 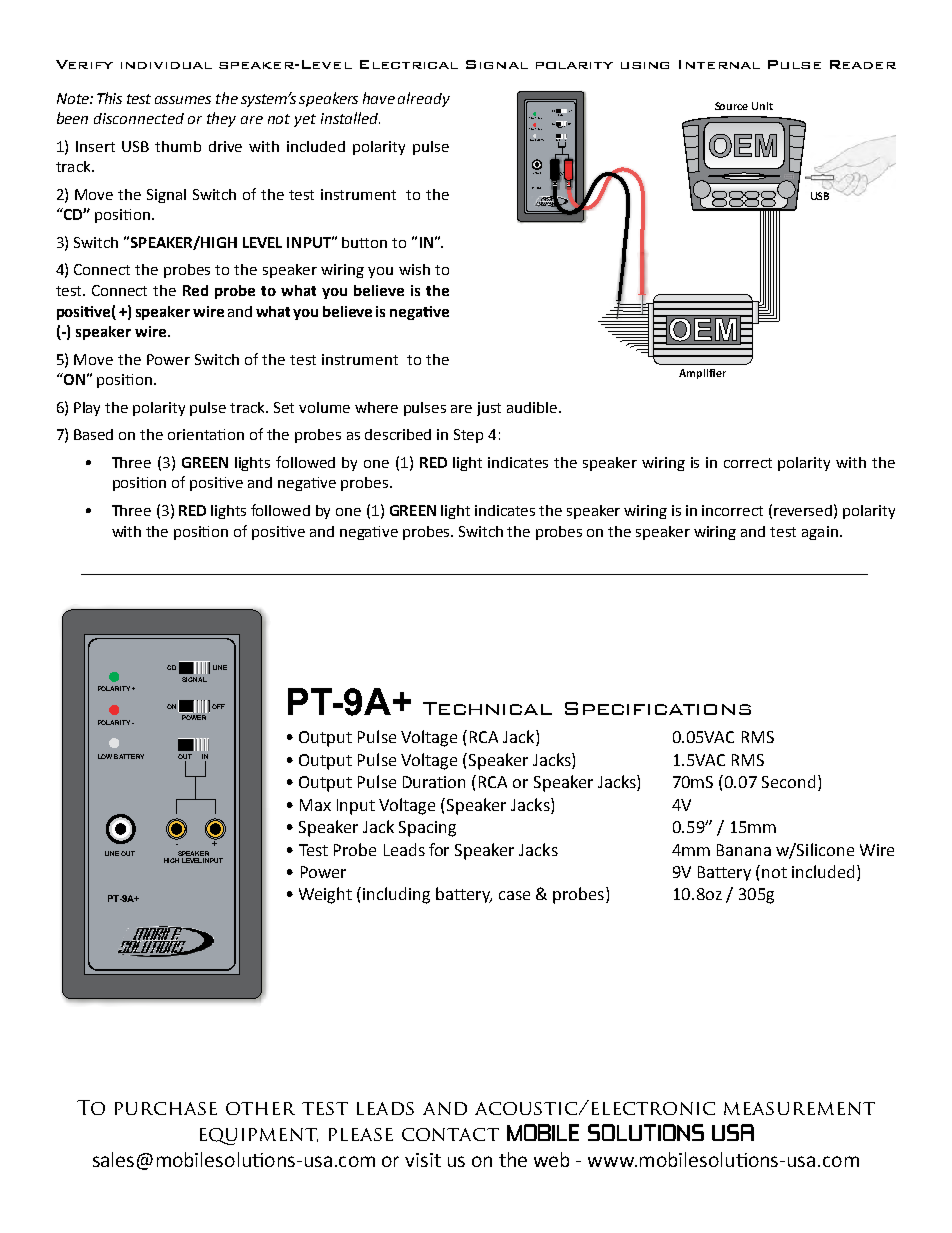 I want to click on Unit, so click(x=762, y=106).
